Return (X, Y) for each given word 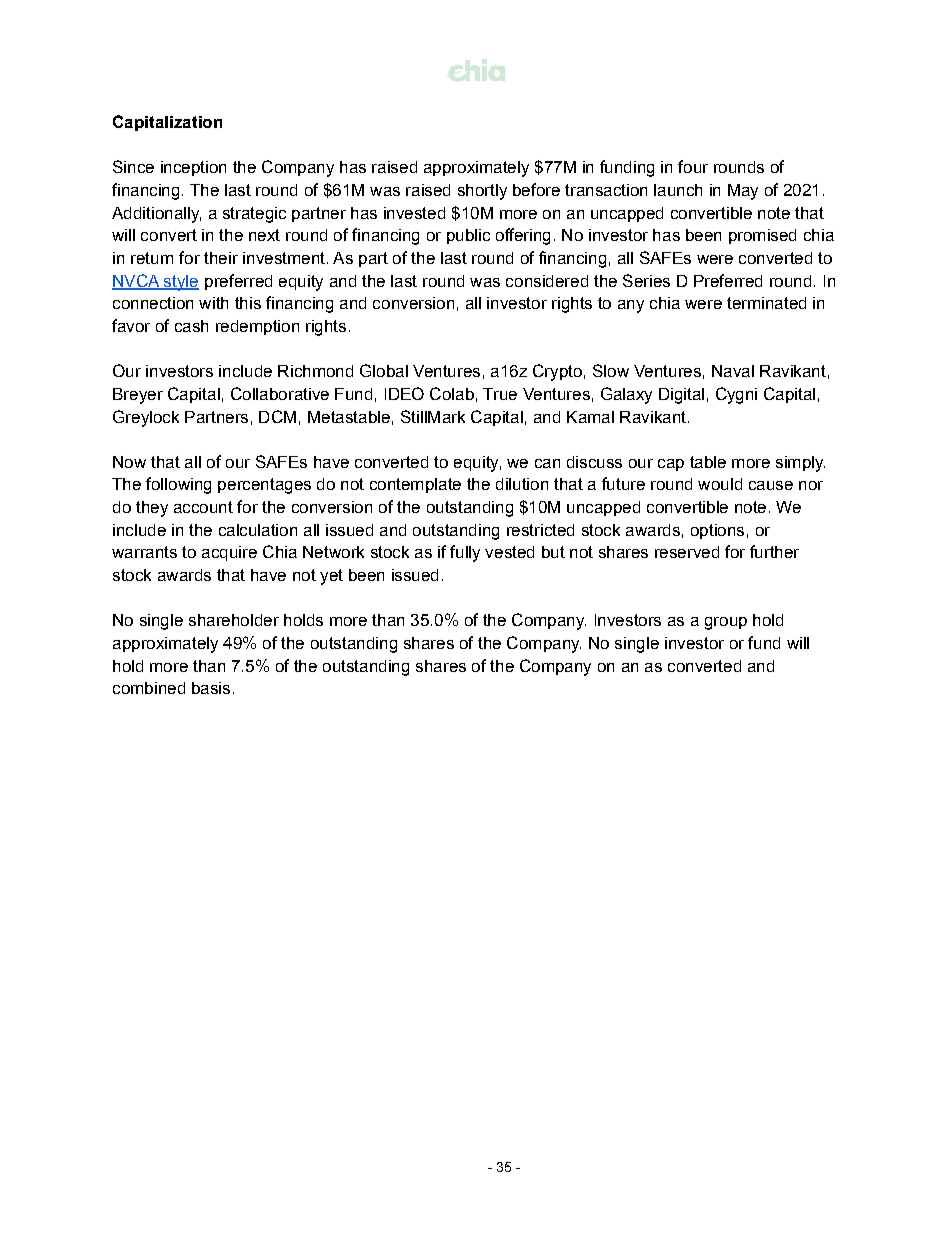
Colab (452, 393)
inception (193, 168)
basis (211, 688)
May (743, 192)
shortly (482, 192)
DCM (277, 416)
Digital (681, 396)
